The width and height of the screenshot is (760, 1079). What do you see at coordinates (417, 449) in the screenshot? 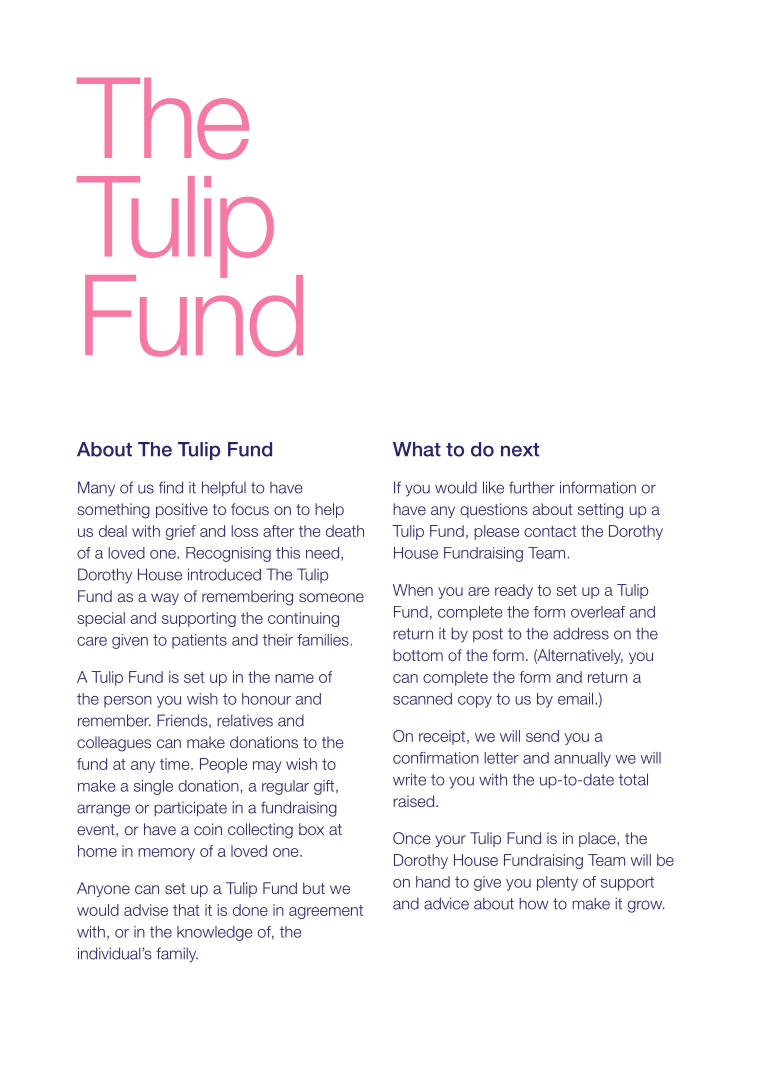
I see `What` at bounding box center [417, 449].
